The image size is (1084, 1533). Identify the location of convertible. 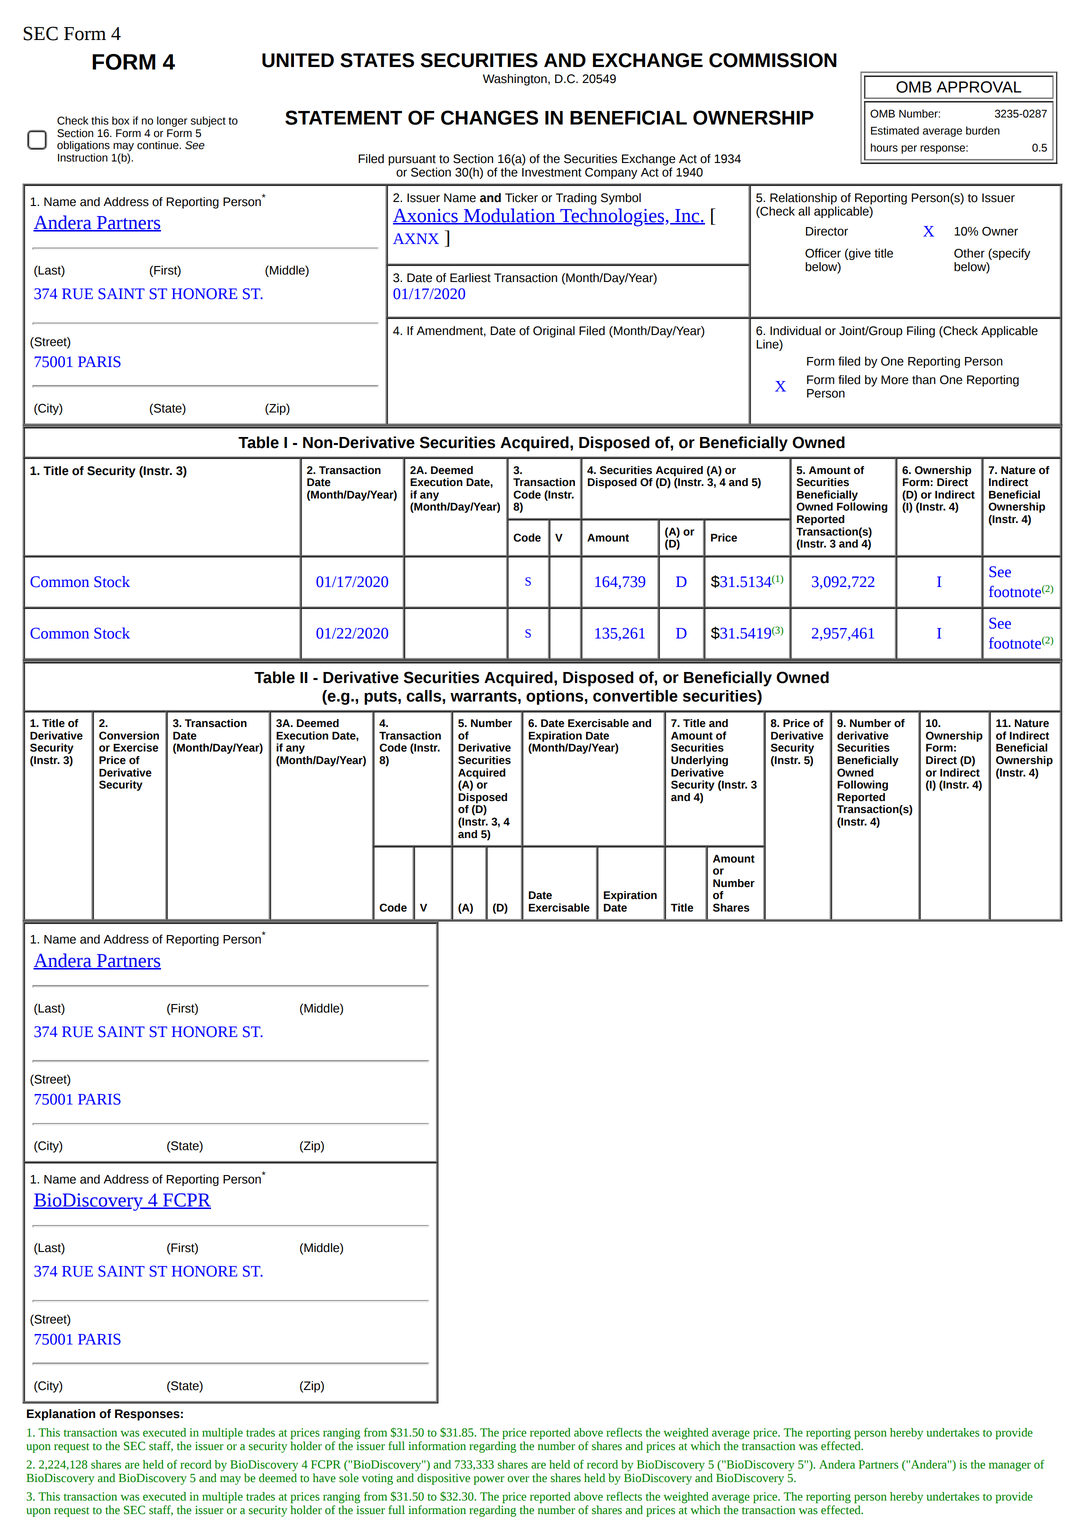
(635, 696).
